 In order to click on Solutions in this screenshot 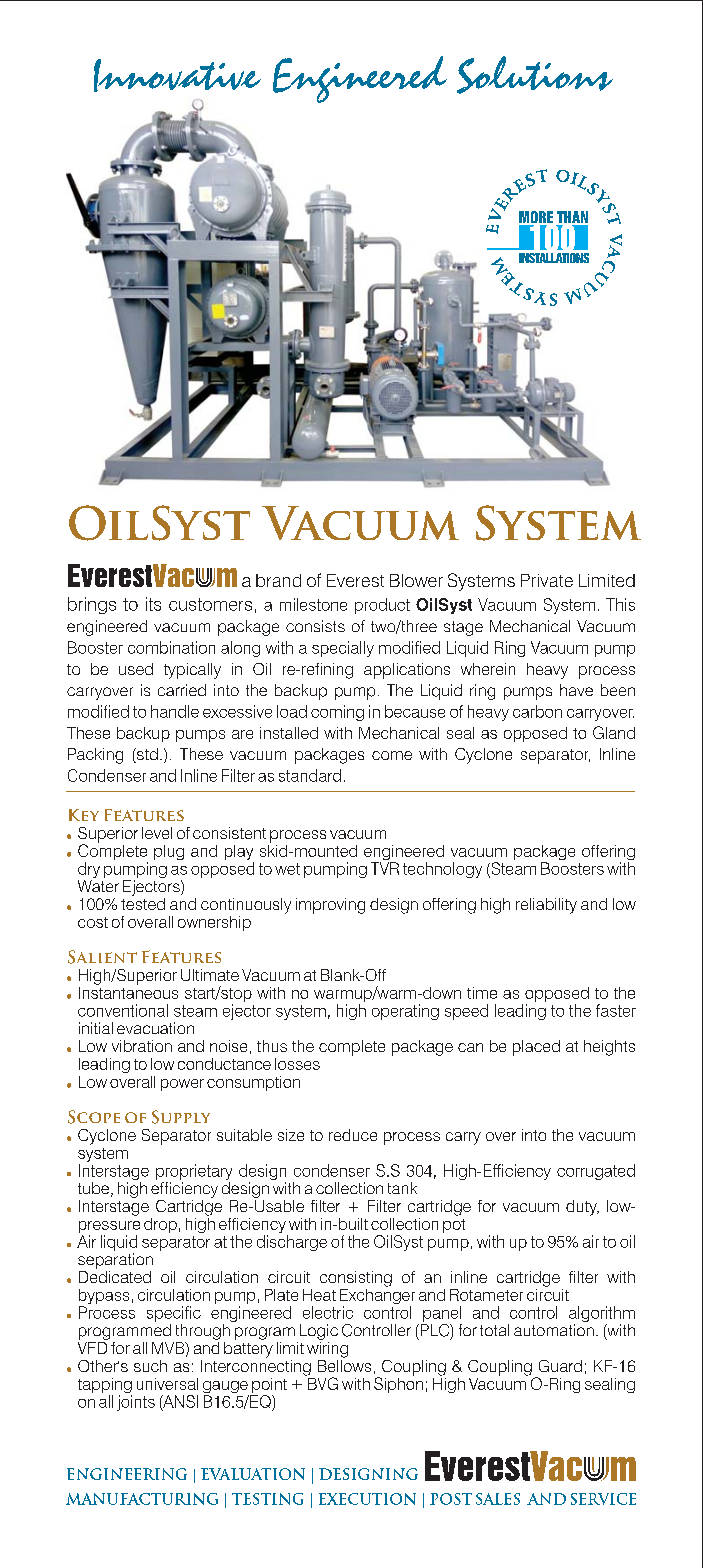, I will do `click(535, 75)`.
